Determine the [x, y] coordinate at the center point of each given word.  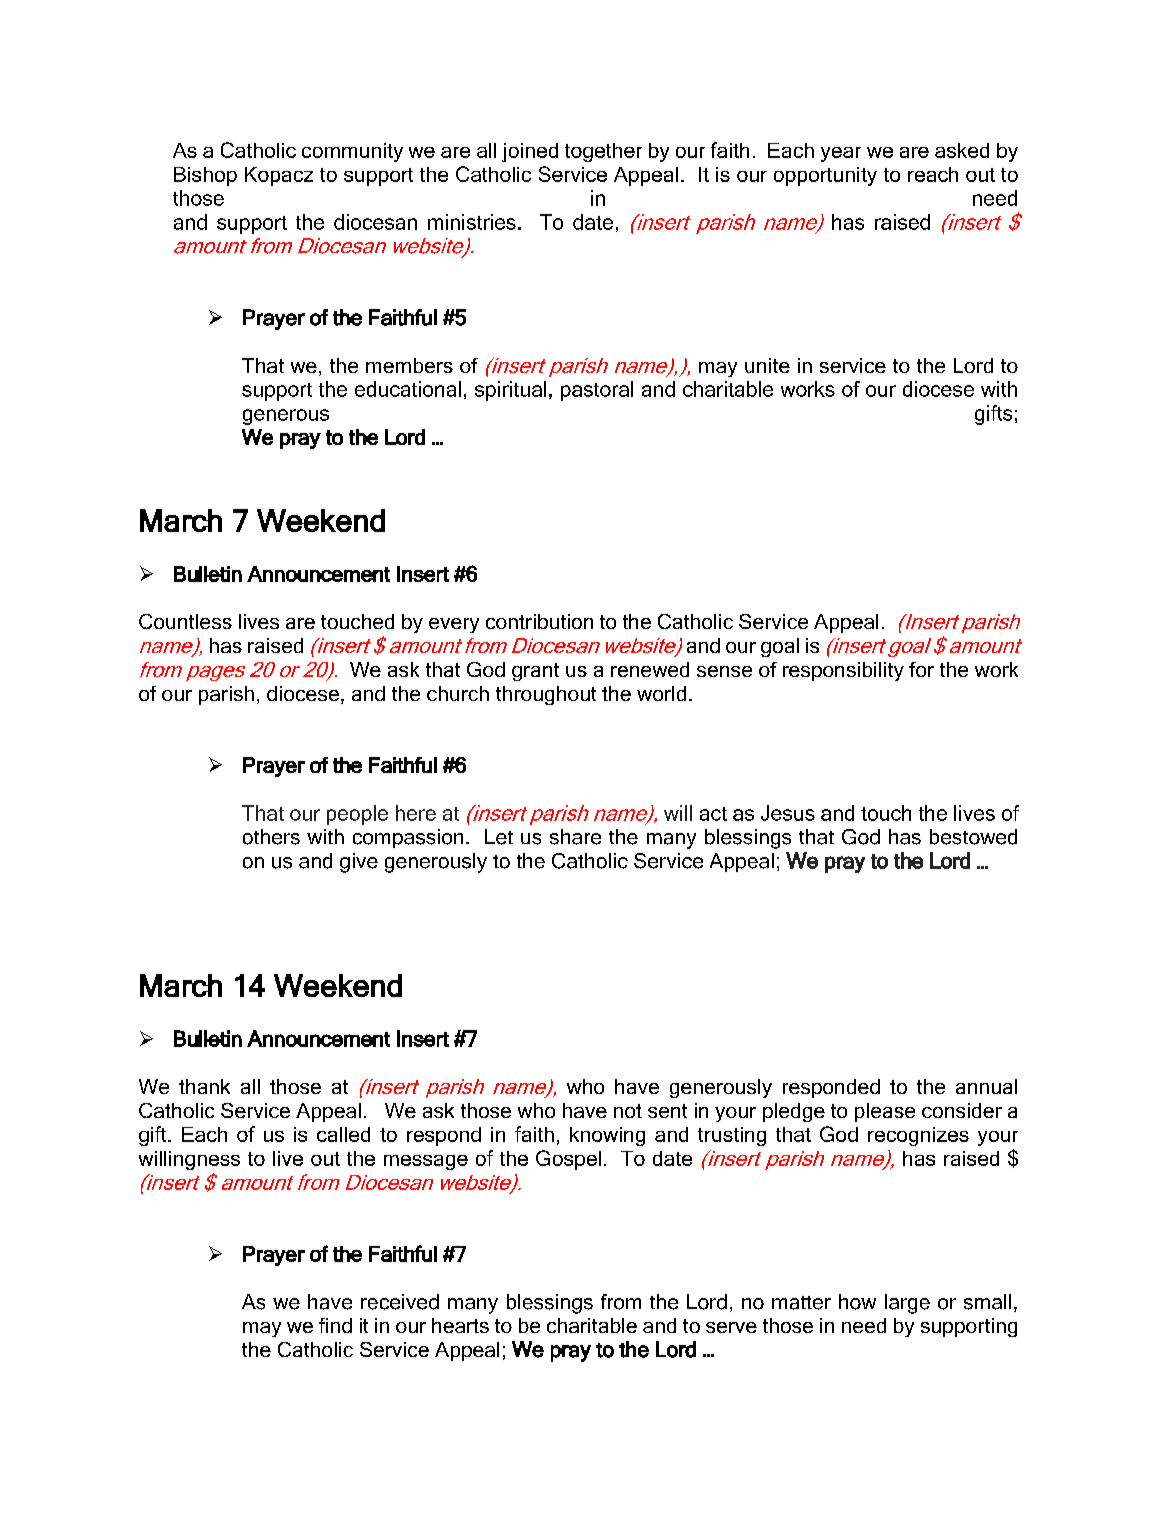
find [335, 1325]
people [357, 815]
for [921, 669]
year [841, 154]
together [603, 152]
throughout [546, 695]
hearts [460, 1325]
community [352, 152]
